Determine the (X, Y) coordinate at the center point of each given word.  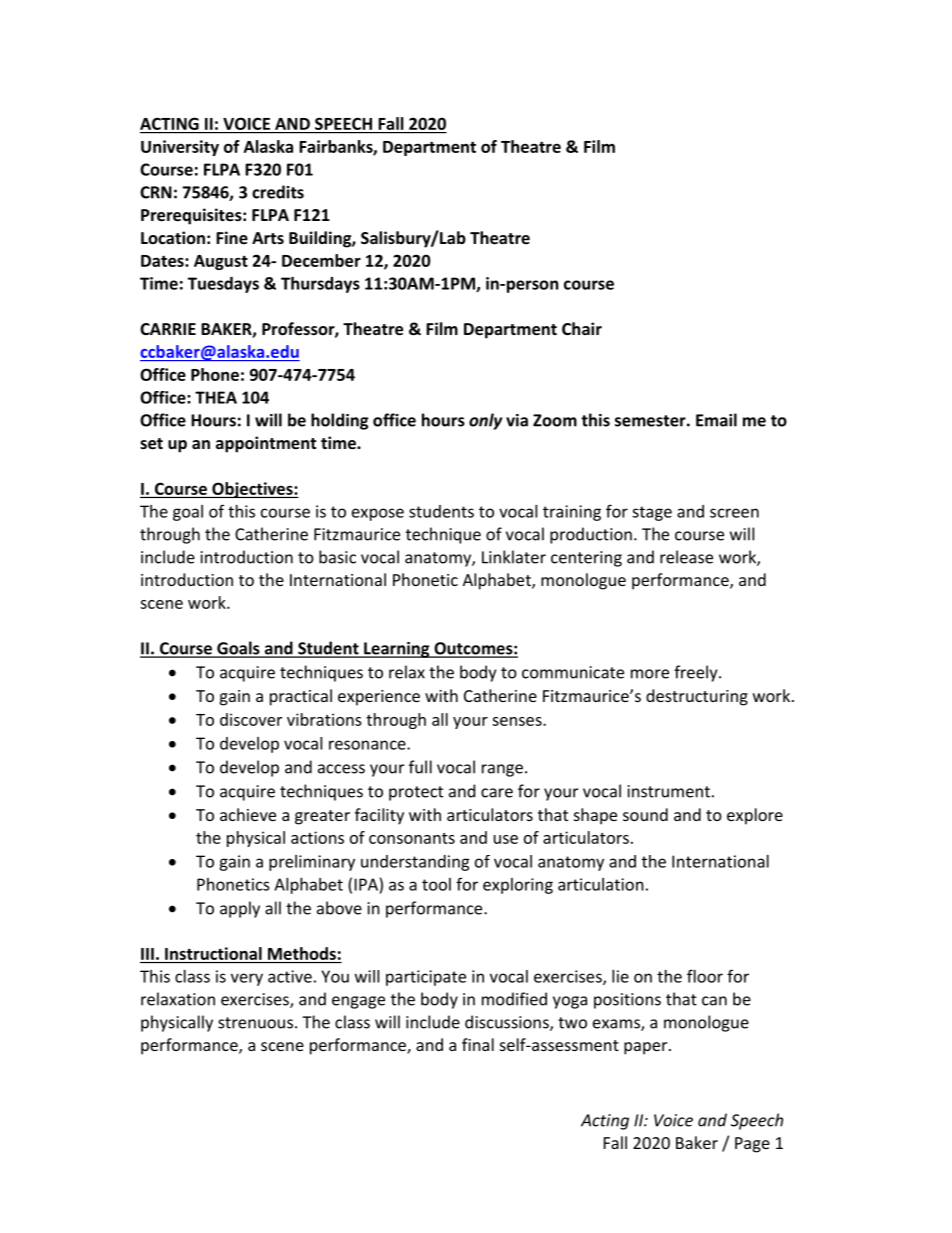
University (180, 148)
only (485, 421)
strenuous (255, 1023)
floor (705, 976)
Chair (582, 328)
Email (716, 420)
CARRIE (168, 329)
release (686, 557)
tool (436, 884)
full (420, 767)
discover (251, 719)
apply (240, 909)
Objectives (252, 490)
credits (278, 192)
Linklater (514, 557)
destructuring (697, 697)
